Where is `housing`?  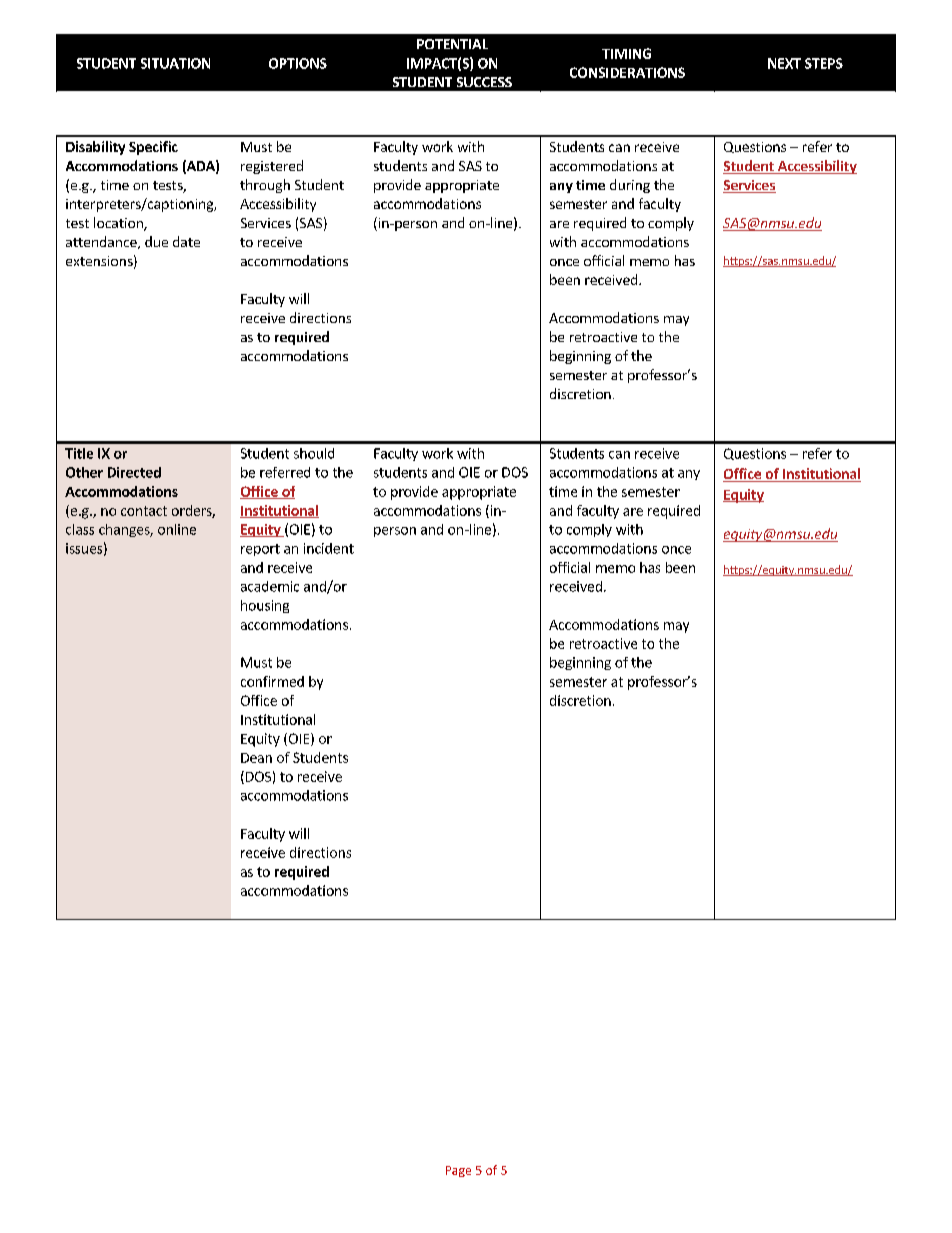
housing is located at coordinates (265, 606).
